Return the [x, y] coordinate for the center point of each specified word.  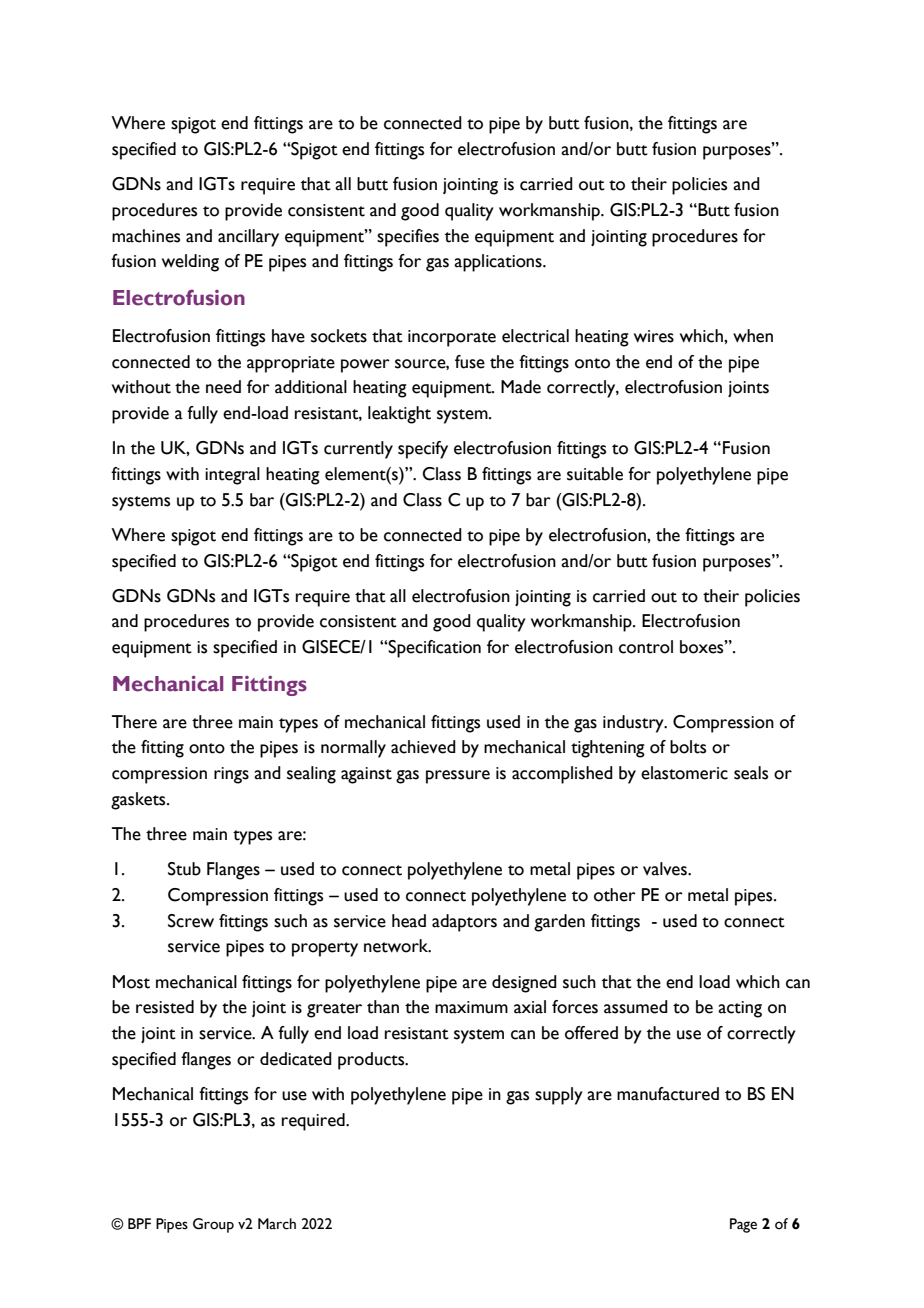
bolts [688, 747]
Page [743, 1225]
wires [654, 336]
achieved [423, 747]
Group [213, 1225]
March [277, 1224]
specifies [408, 238]
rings [231, 775]
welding [190, 263]
